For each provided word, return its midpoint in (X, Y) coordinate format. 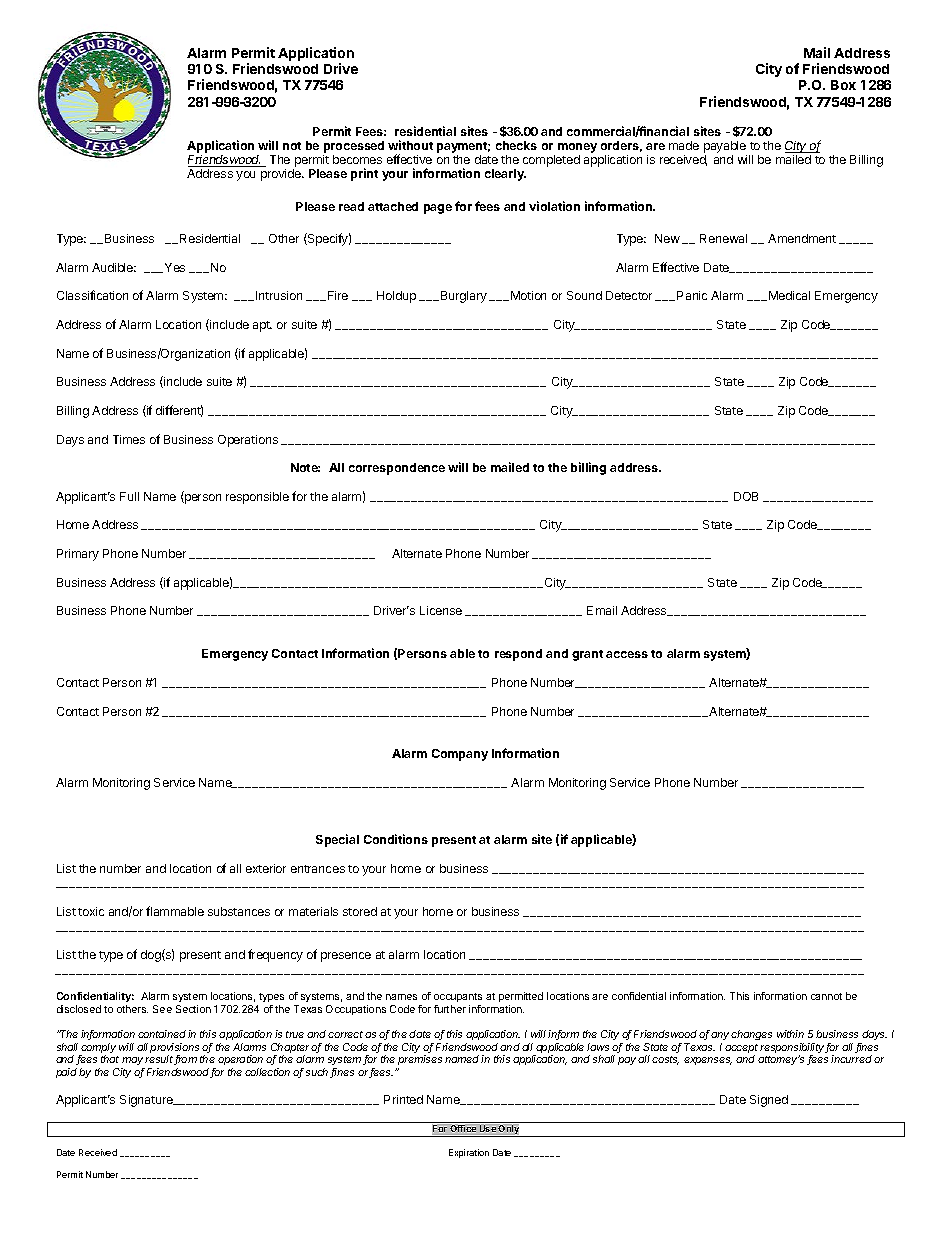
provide (282, 175)
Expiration (469, 1153)
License (441, 610)
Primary (78, 555)
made (684, 145)
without (410, 145)
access (627, 654)
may (133, 1063)
